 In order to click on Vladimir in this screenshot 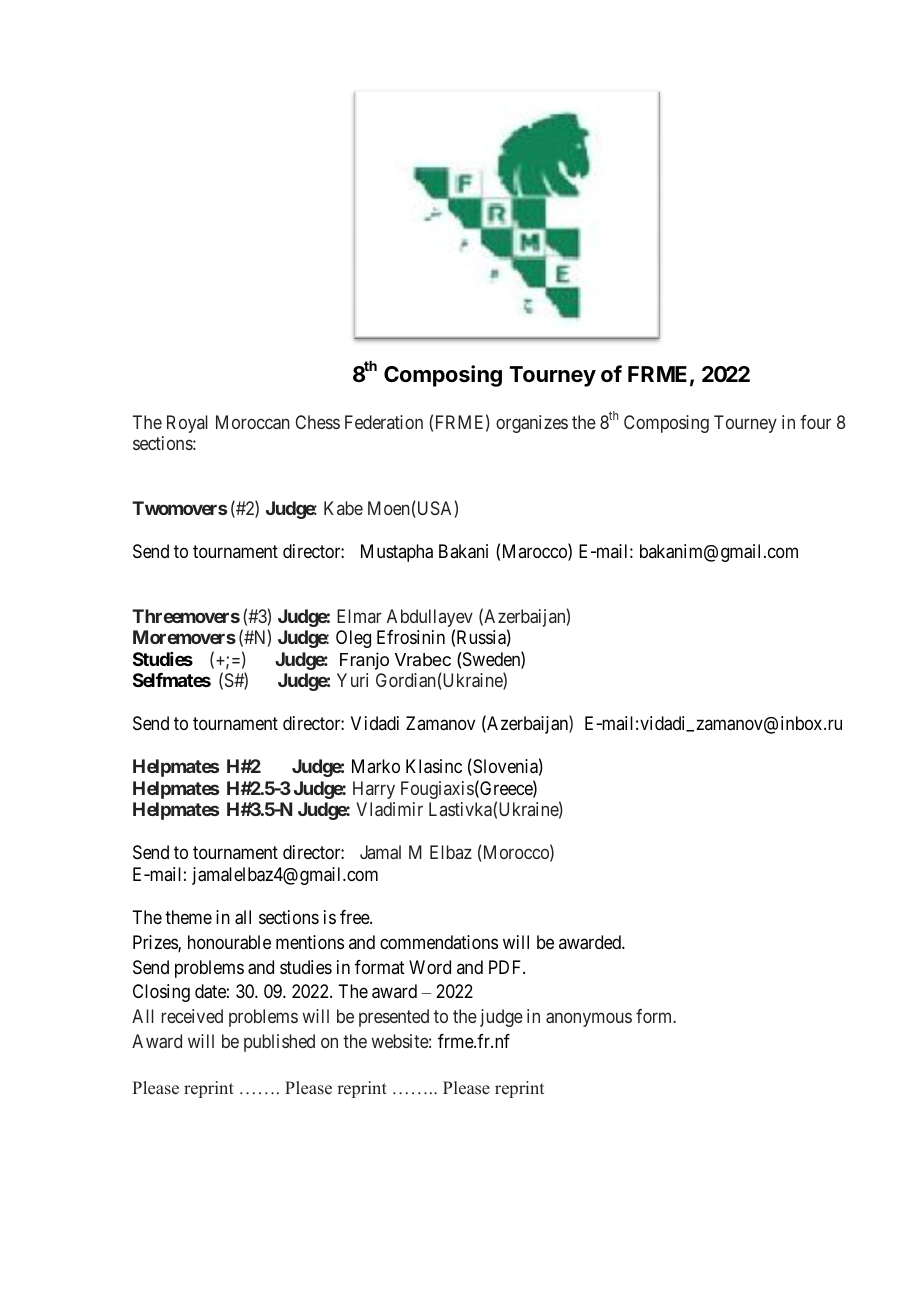, I will do `click(389, 809)`.
